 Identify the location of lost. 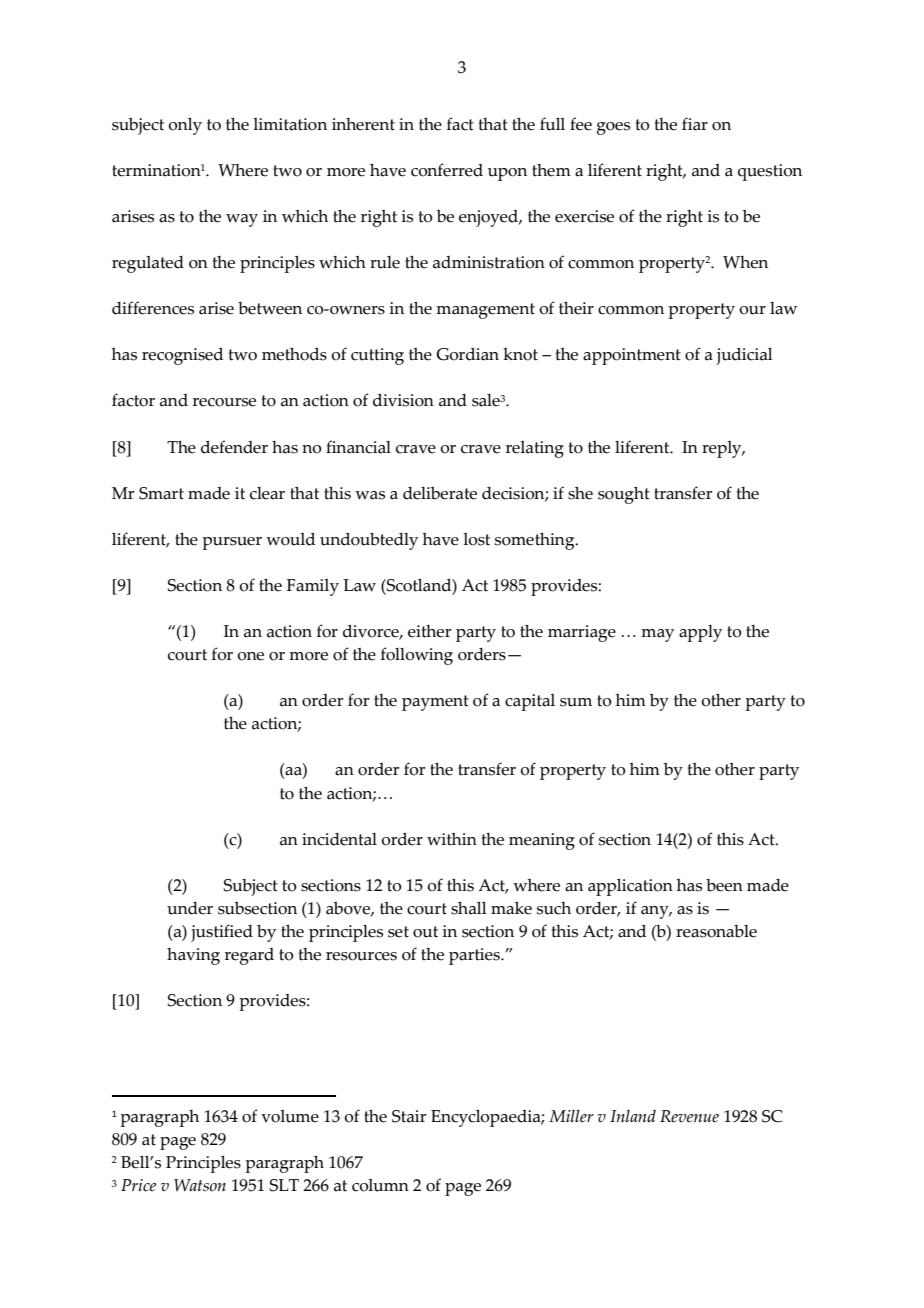
(476, 539).
